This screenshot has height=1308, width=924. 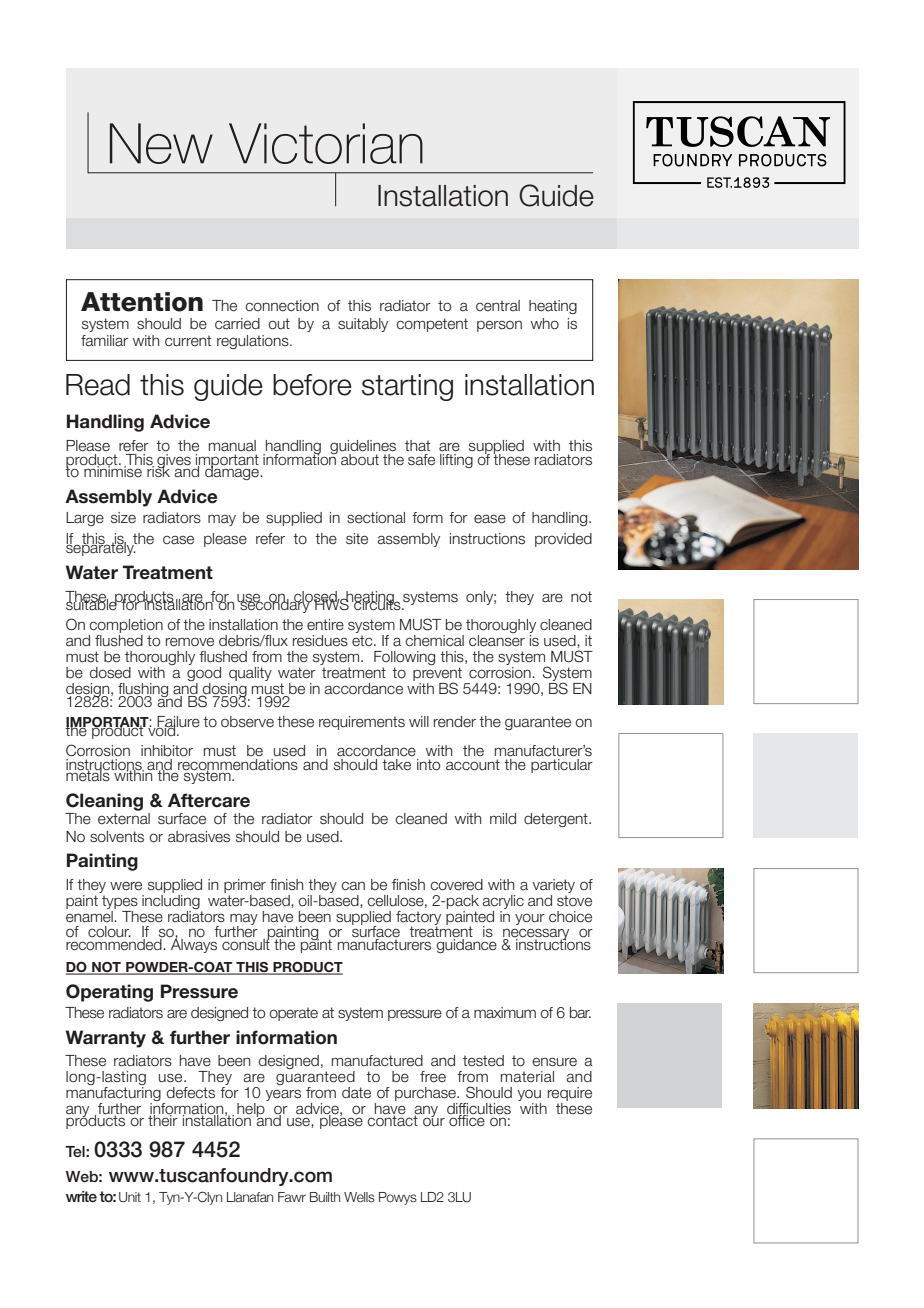 What do you see at coordinates (164, 1120) in the screenshot?
I see `their` at bounding box center [164, 1120].
